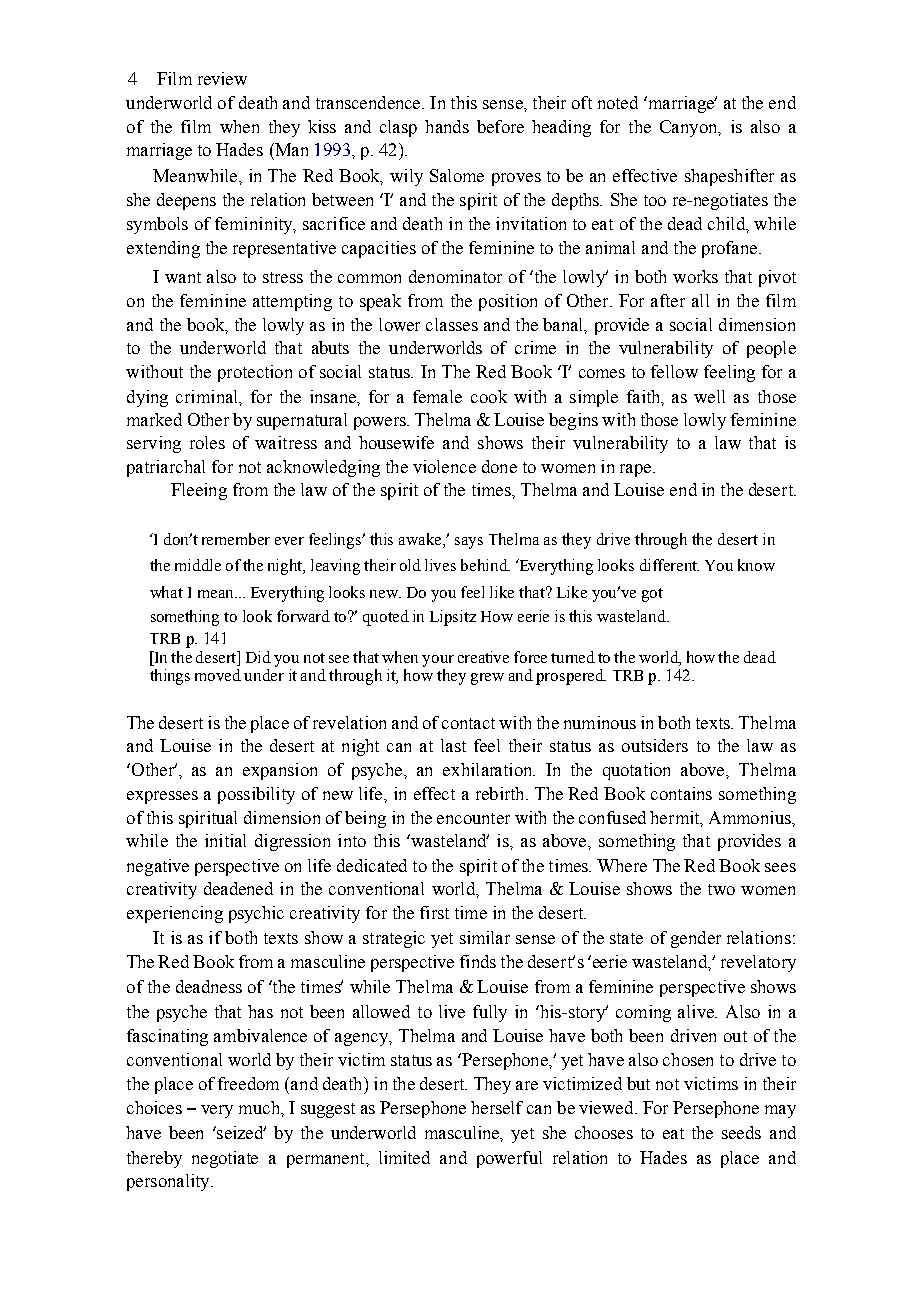  I want to click on two, so click(721, 889).
